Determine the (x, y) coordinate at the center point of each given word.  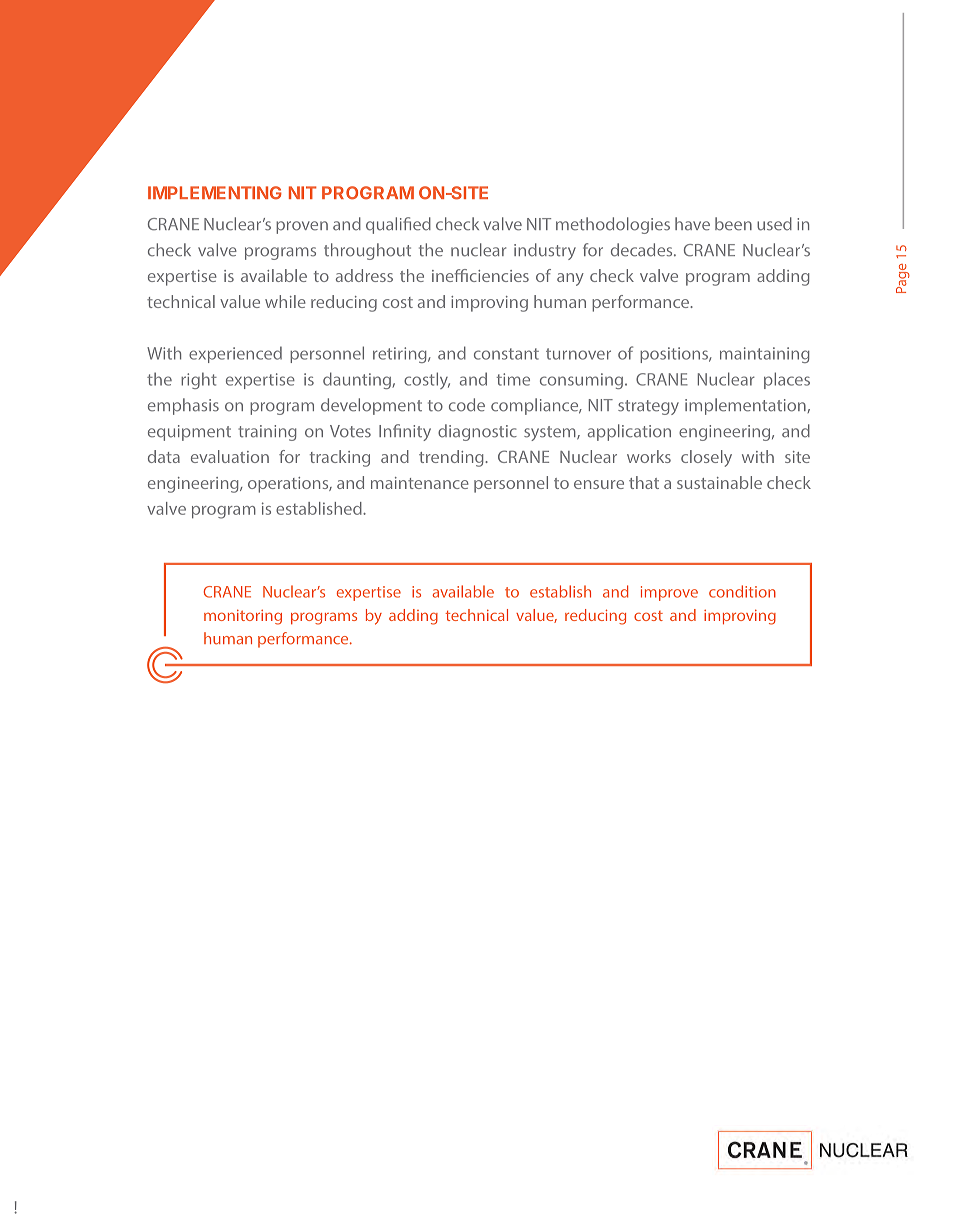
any (570, 279)
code (467, 405)
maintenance (420, 483)
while (285, 301)
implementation (746, 406)
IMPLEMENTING (215, 193)
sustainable (719, 482)
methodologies (613, 225)
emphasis (183, 406)
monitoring (243, 617)
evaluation (230, 456)
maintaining (765, 355)
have (692, 224)
